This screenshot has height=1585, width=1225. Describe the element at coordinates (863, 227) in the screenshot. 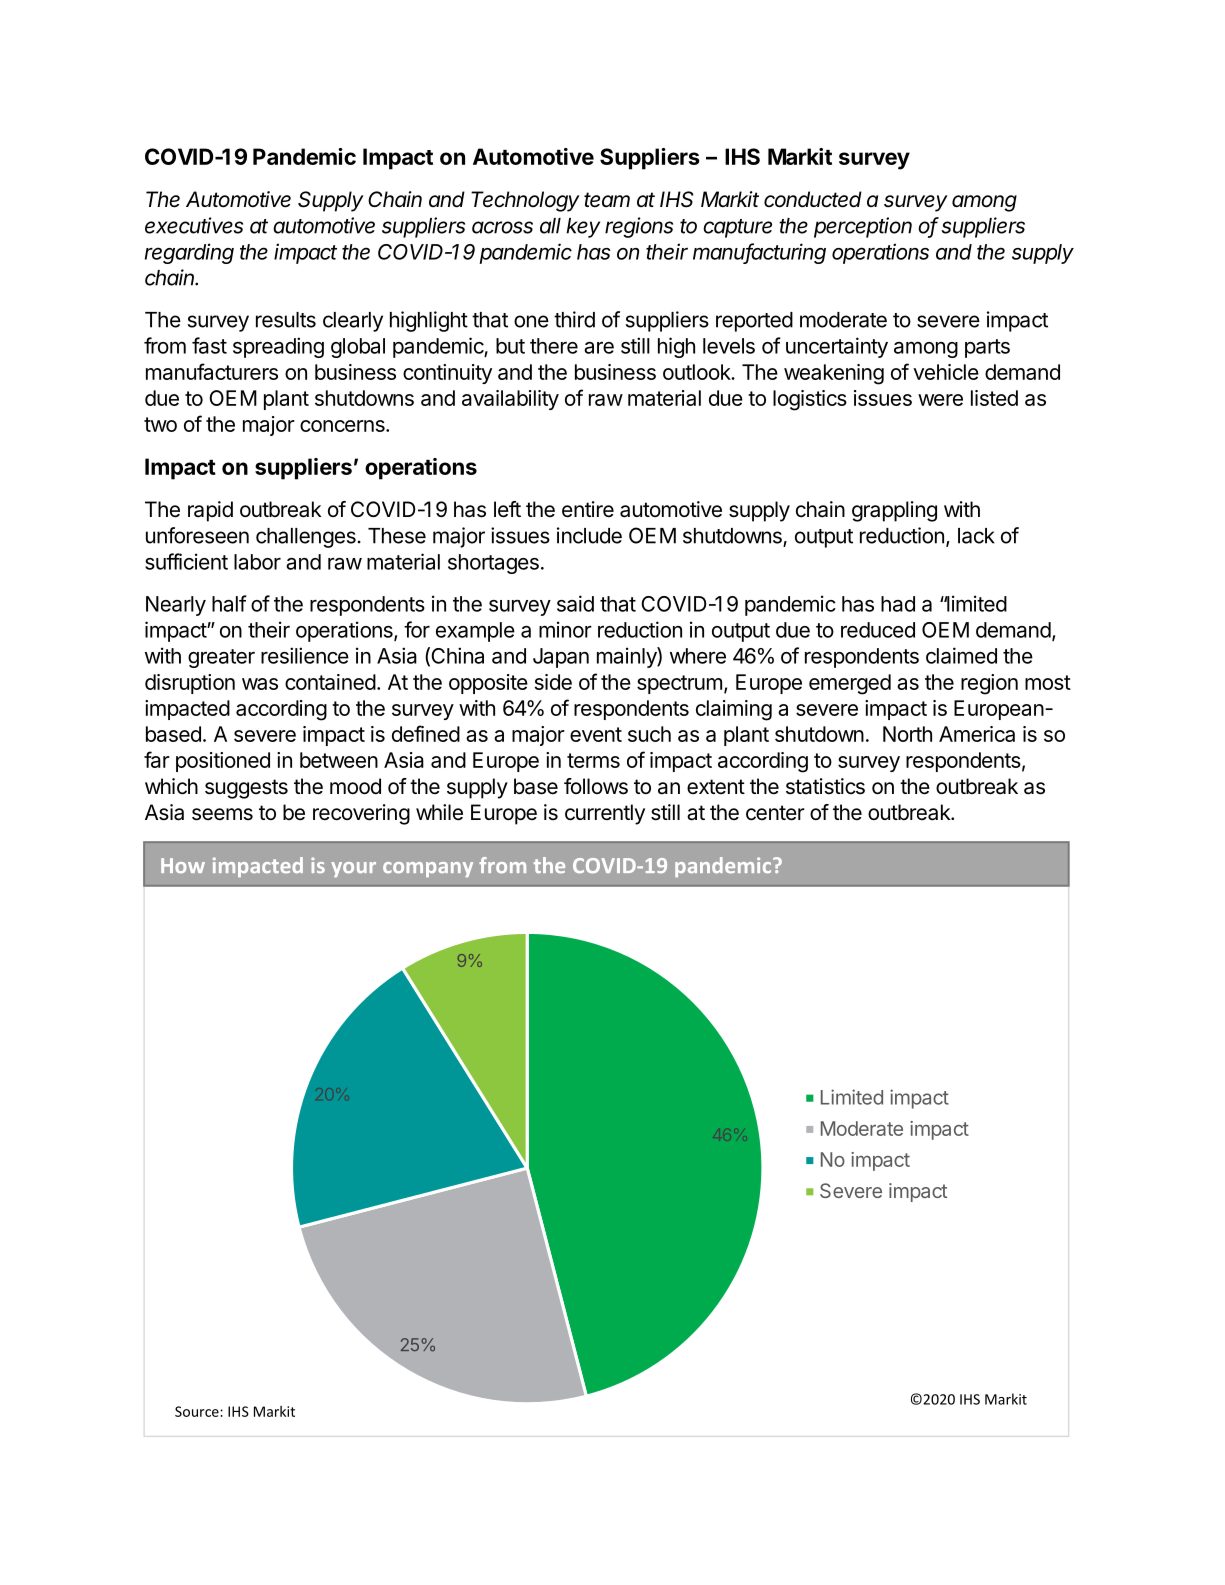

I see `perception` at that location.
